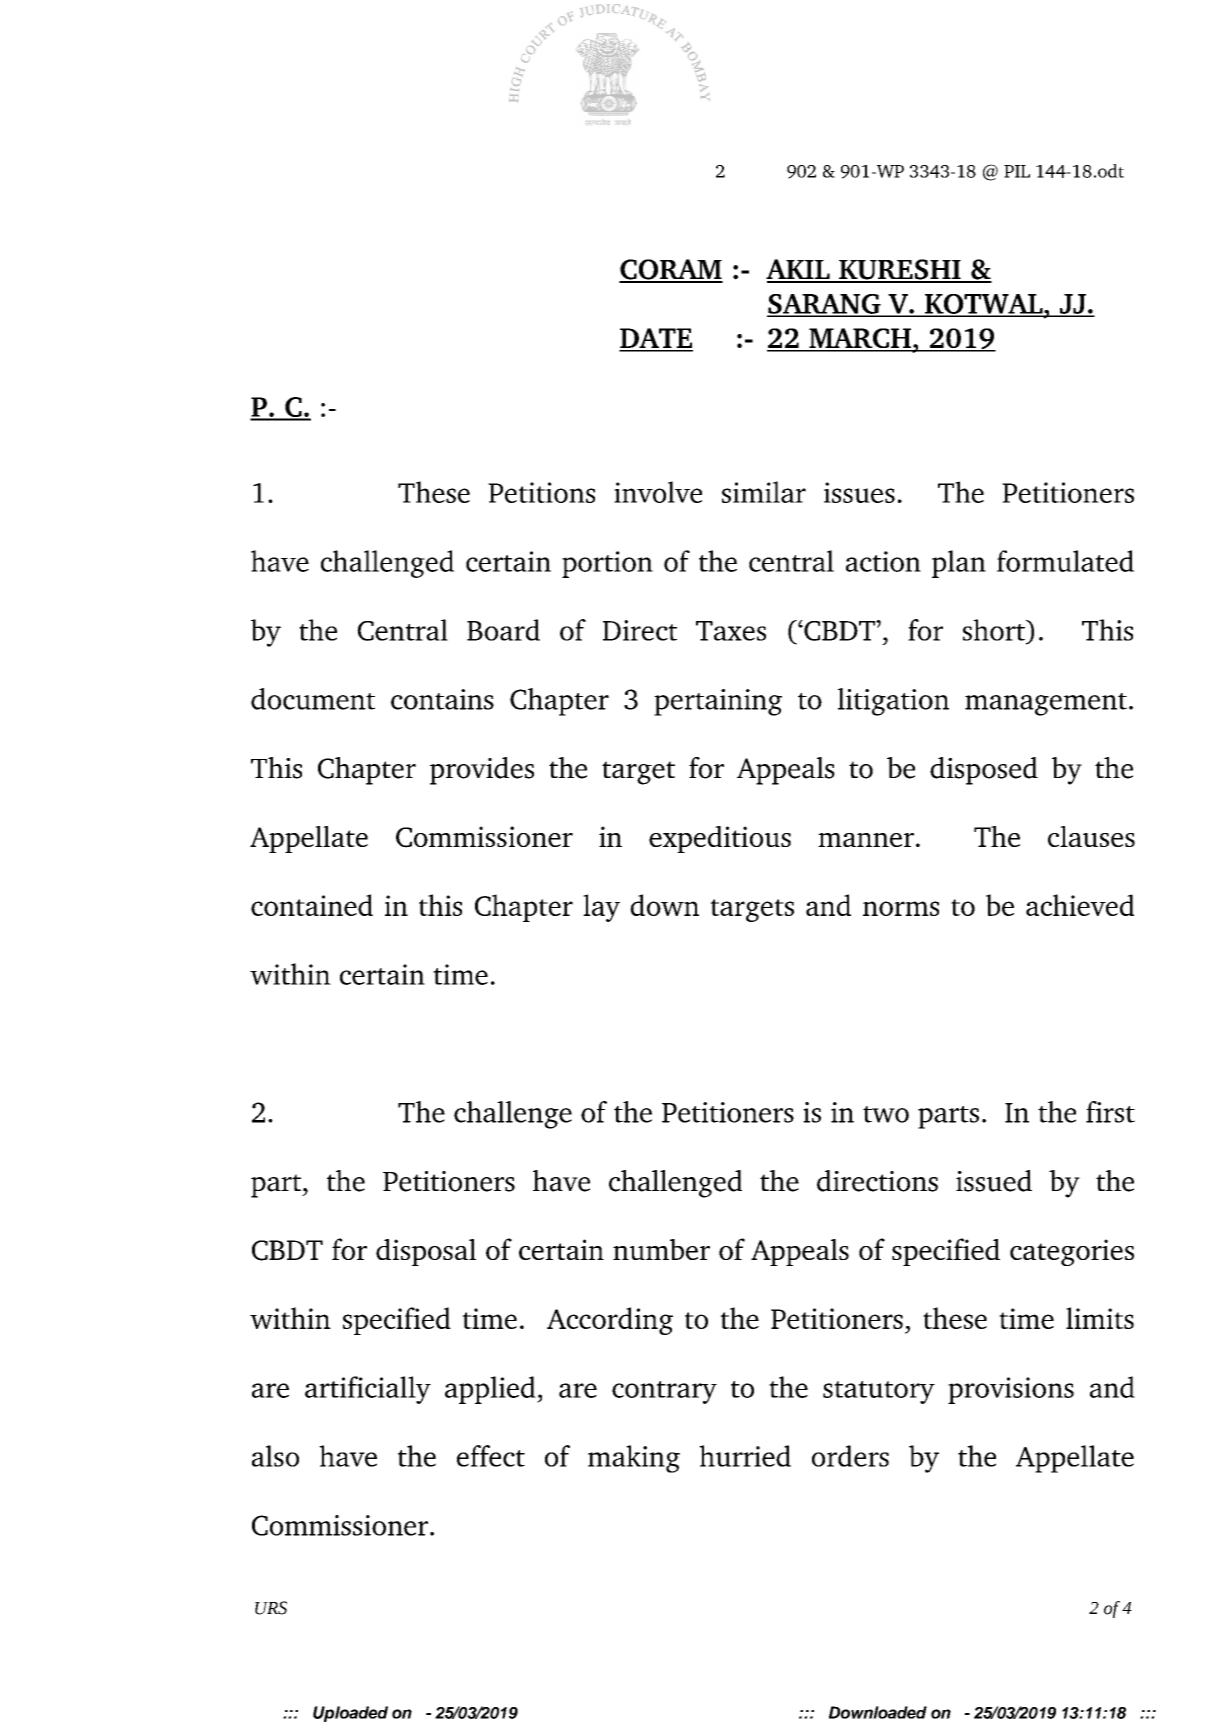 The height and width of the screenshot is (1725, 1219). I want to click on lay, so click(601, 908).
